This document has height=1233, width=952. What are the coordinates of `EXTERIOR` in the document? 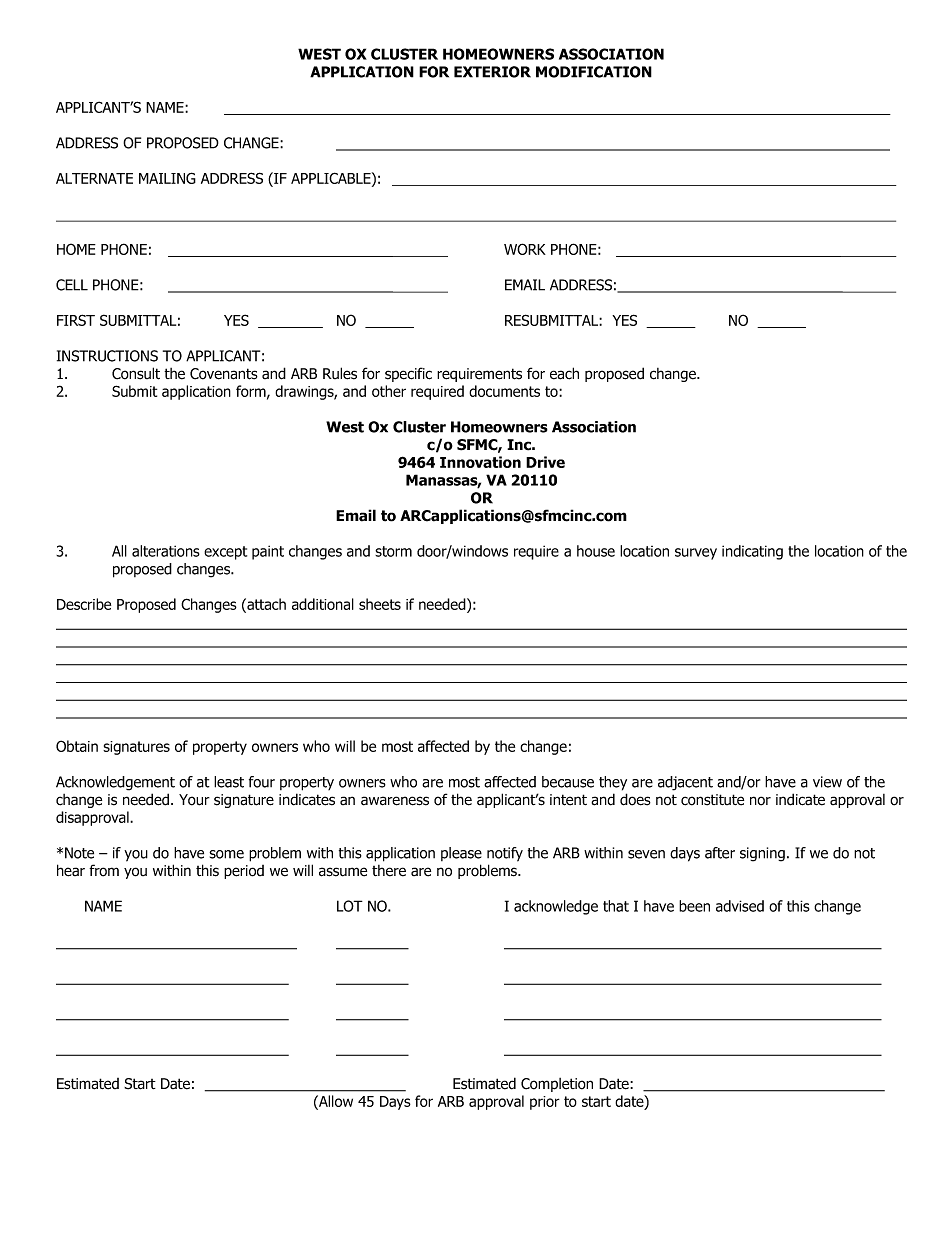 It's located at (492, 72).
